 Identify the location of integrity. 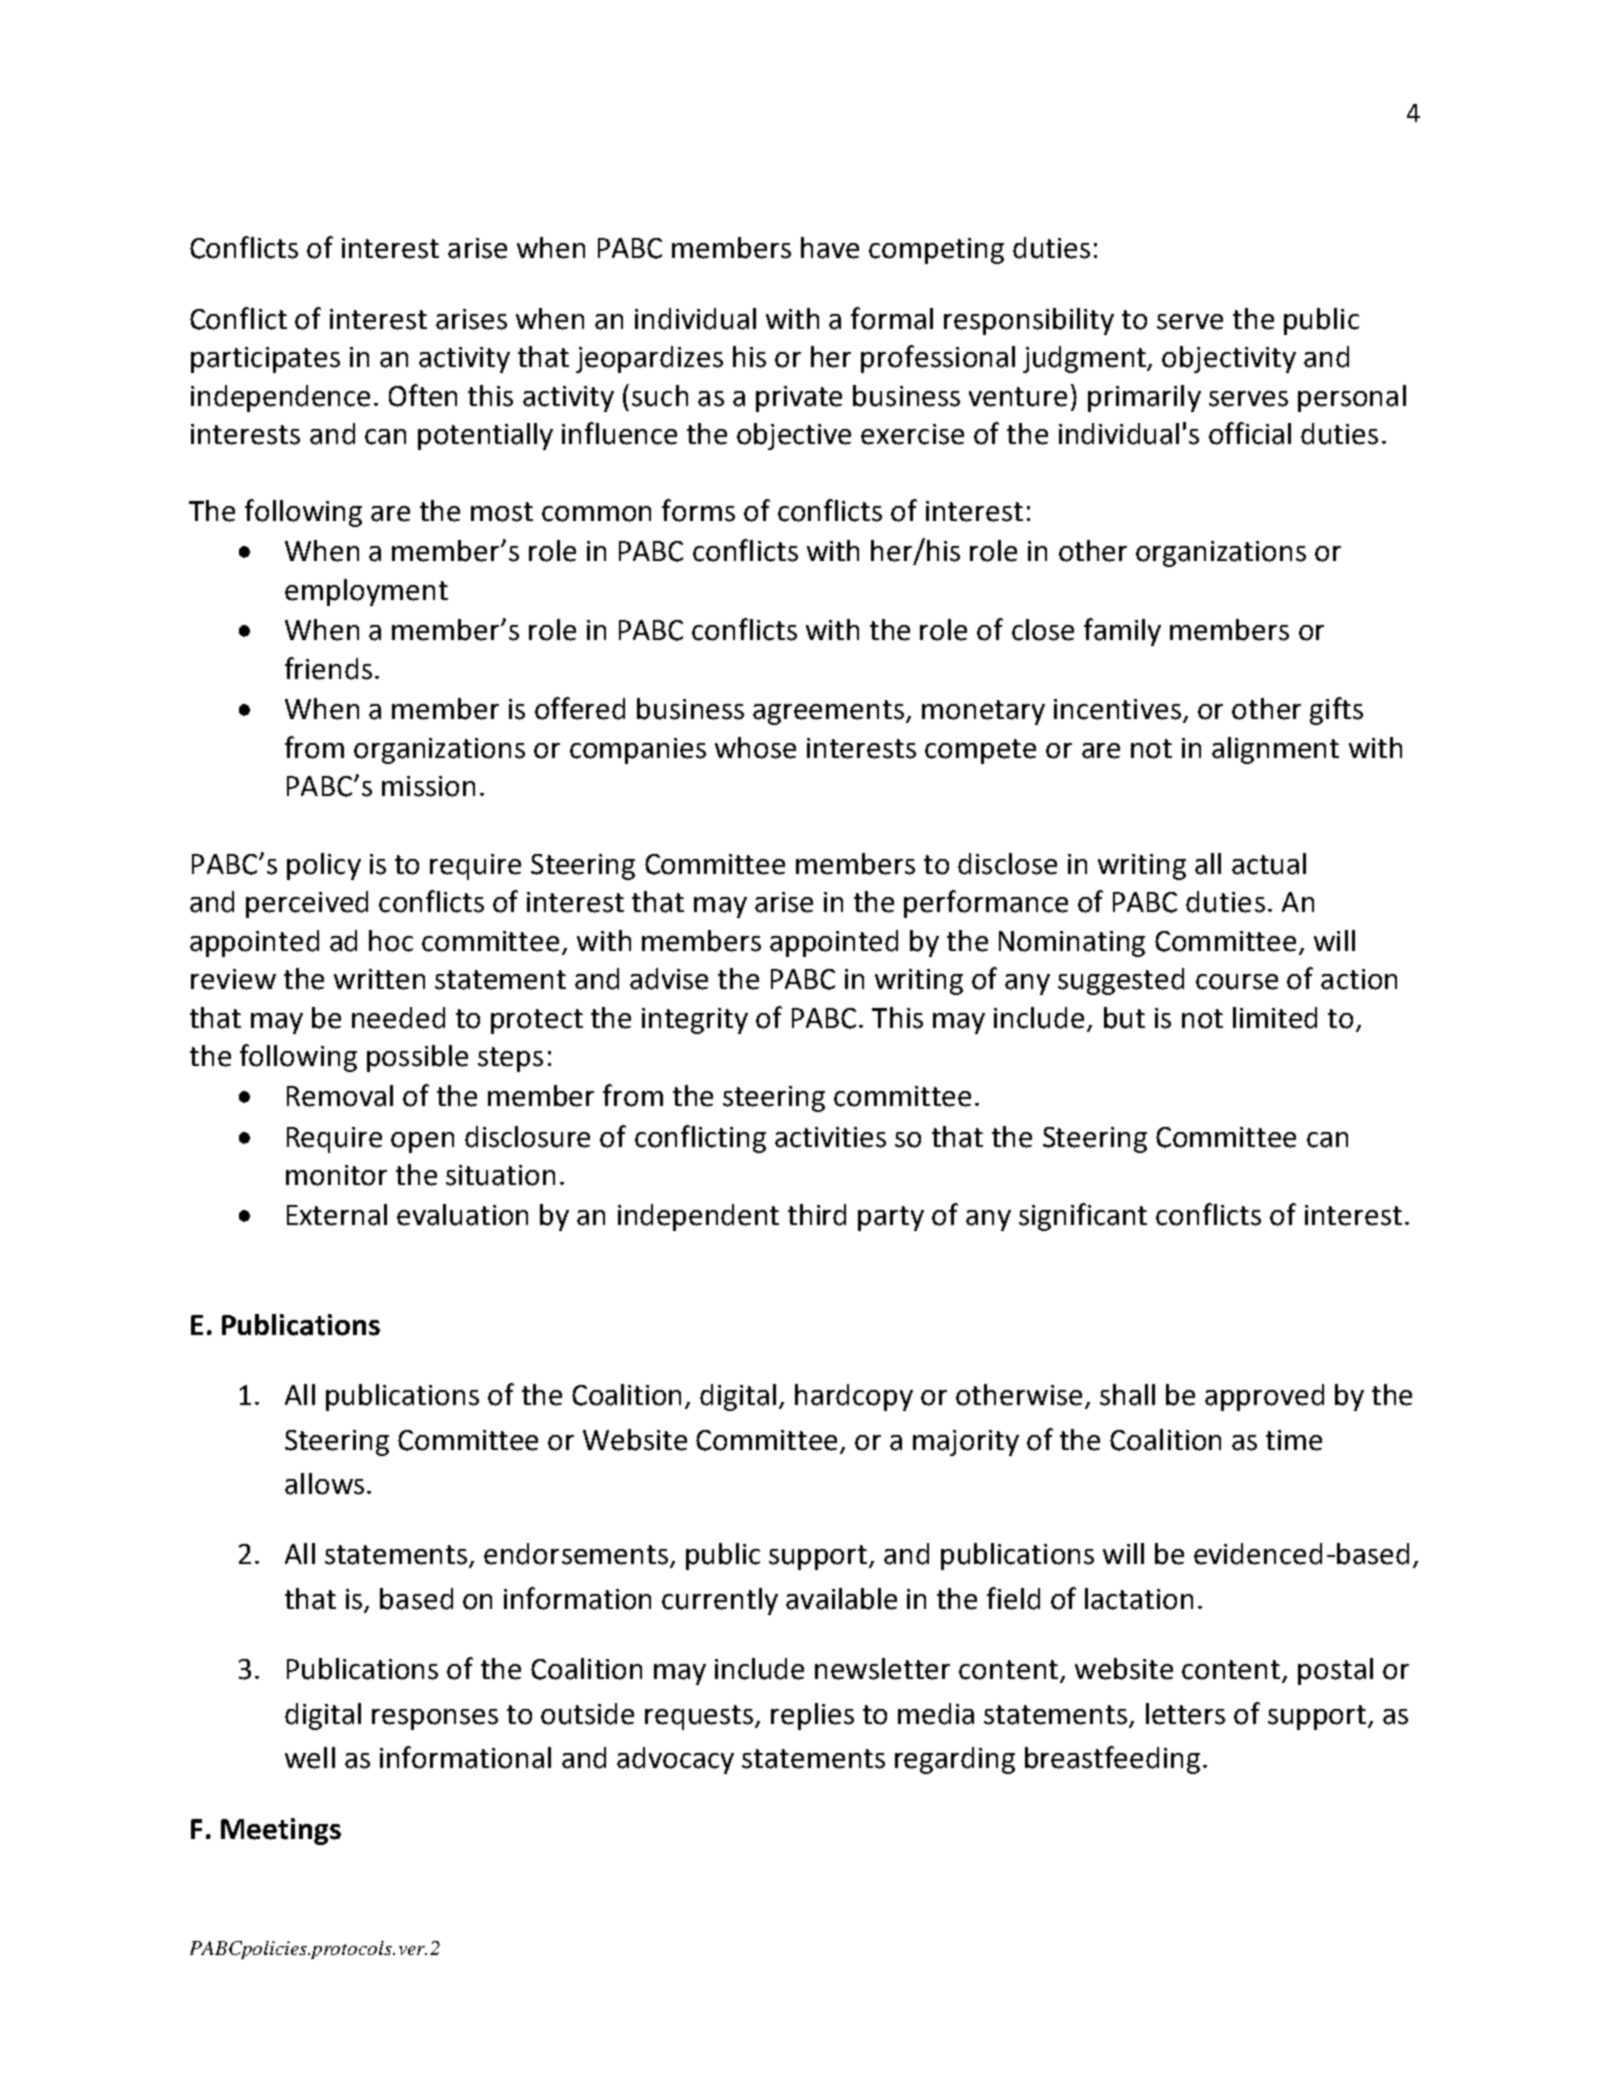
(695, 1021).
